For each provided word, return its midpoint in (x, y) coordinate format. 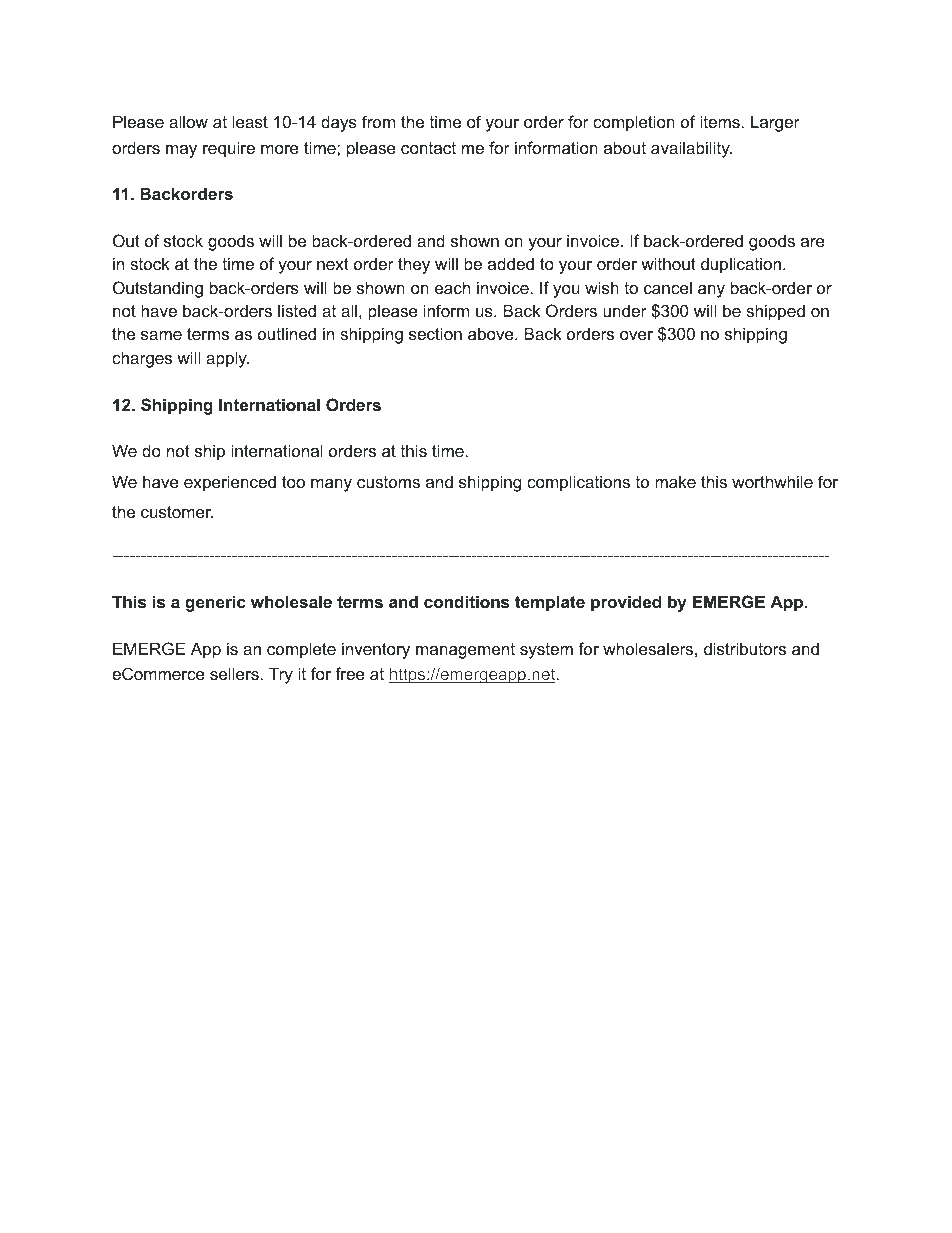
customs (388, 482)
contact (428, 148)
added (511, 263)
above (492, 333)
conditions (466, 601)
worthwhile (772, 481)
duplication (742, 265)
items (720, 121)
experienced (230, 483)
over (636, 335)
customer (177, 512)
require (229, 149)
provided (626, 603)
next (333, 264)
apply (227, 359)
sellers (234, 673)
